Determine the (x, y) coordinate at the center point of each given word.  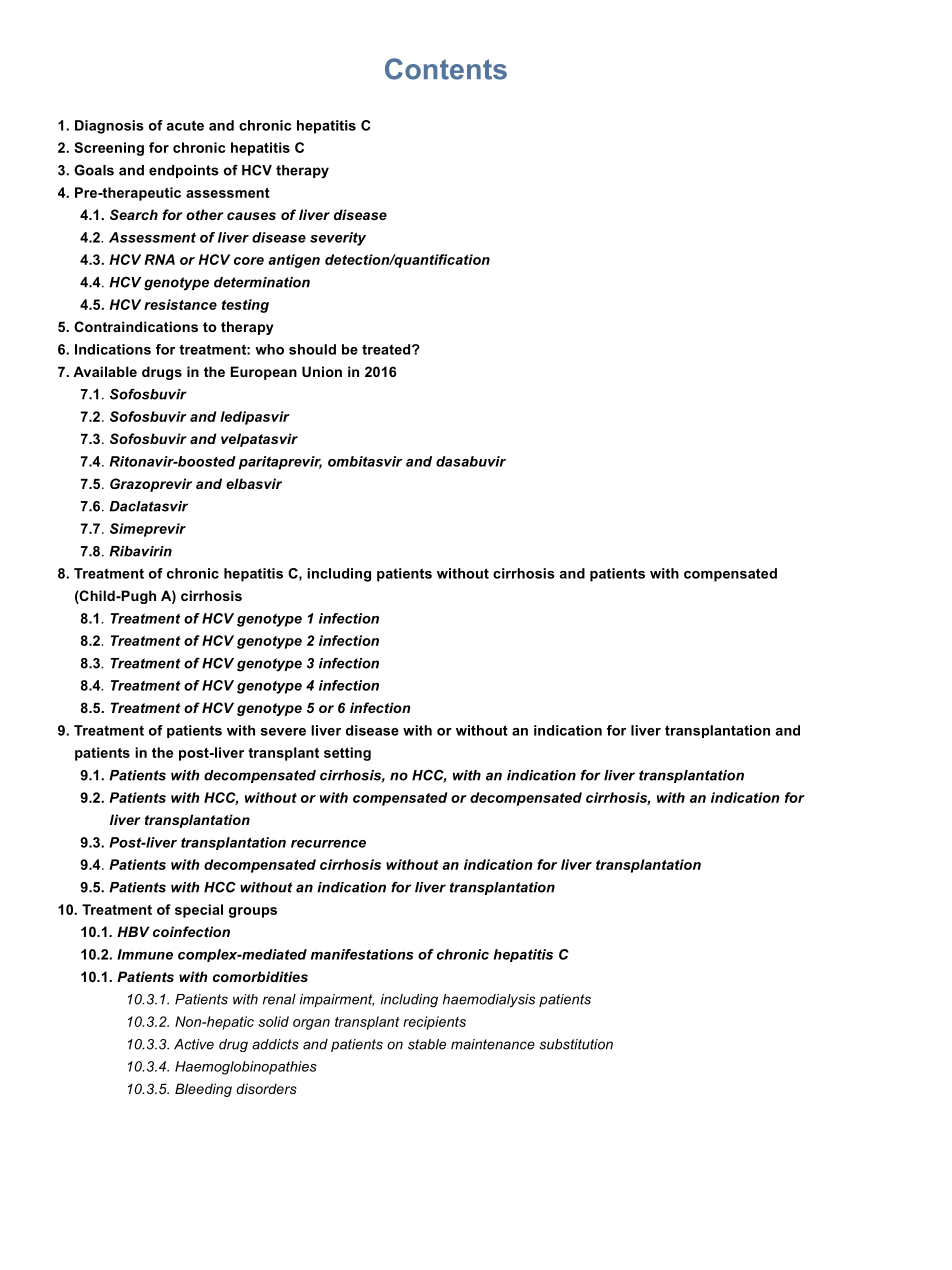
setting (347, 754)
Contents (446, 69)
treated (387, 349)
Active (194, 1044)
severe (283, 732)
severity (338, 239)
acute (185, 125)
